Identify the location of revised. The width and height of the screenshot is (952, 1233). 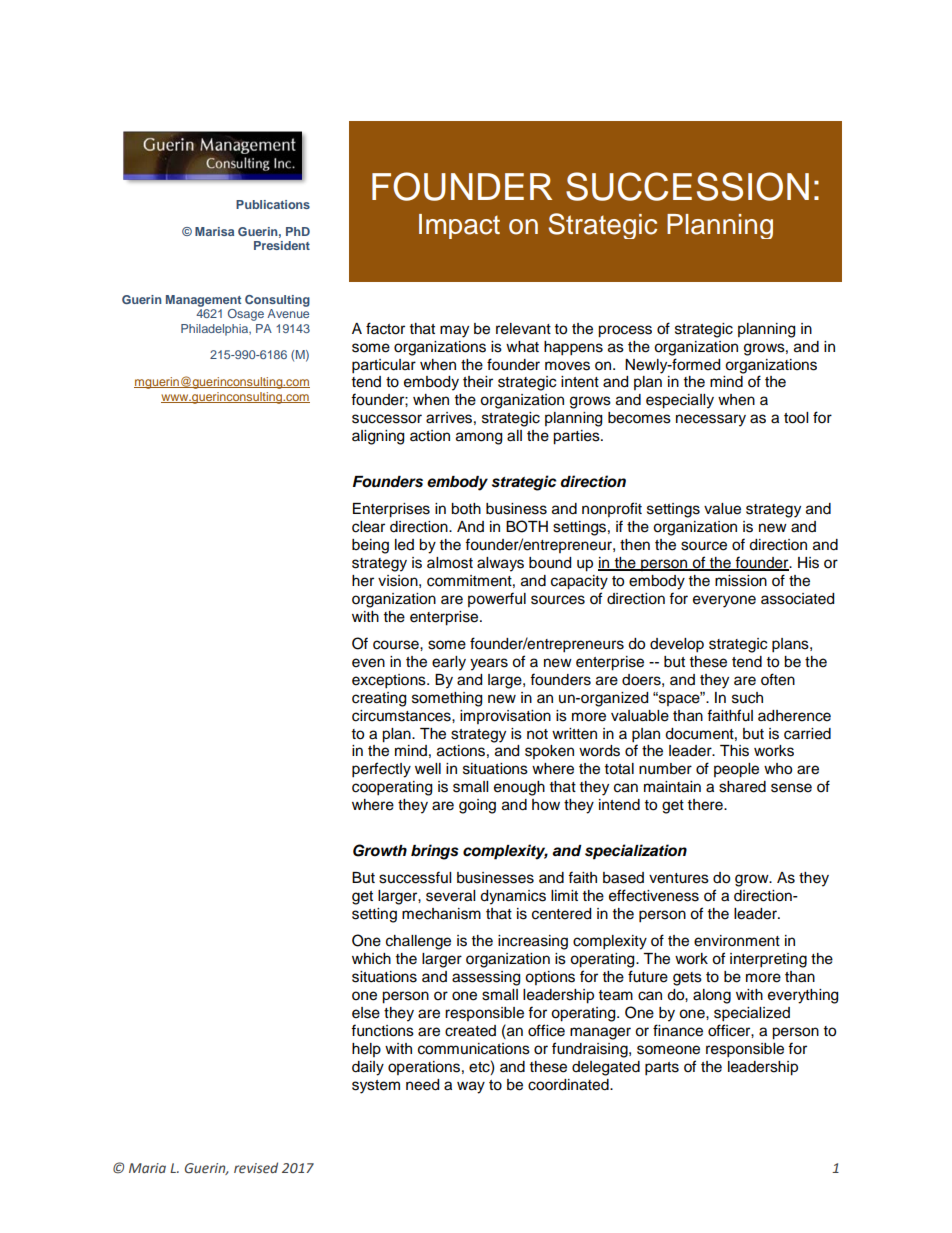
(256, 1167).
